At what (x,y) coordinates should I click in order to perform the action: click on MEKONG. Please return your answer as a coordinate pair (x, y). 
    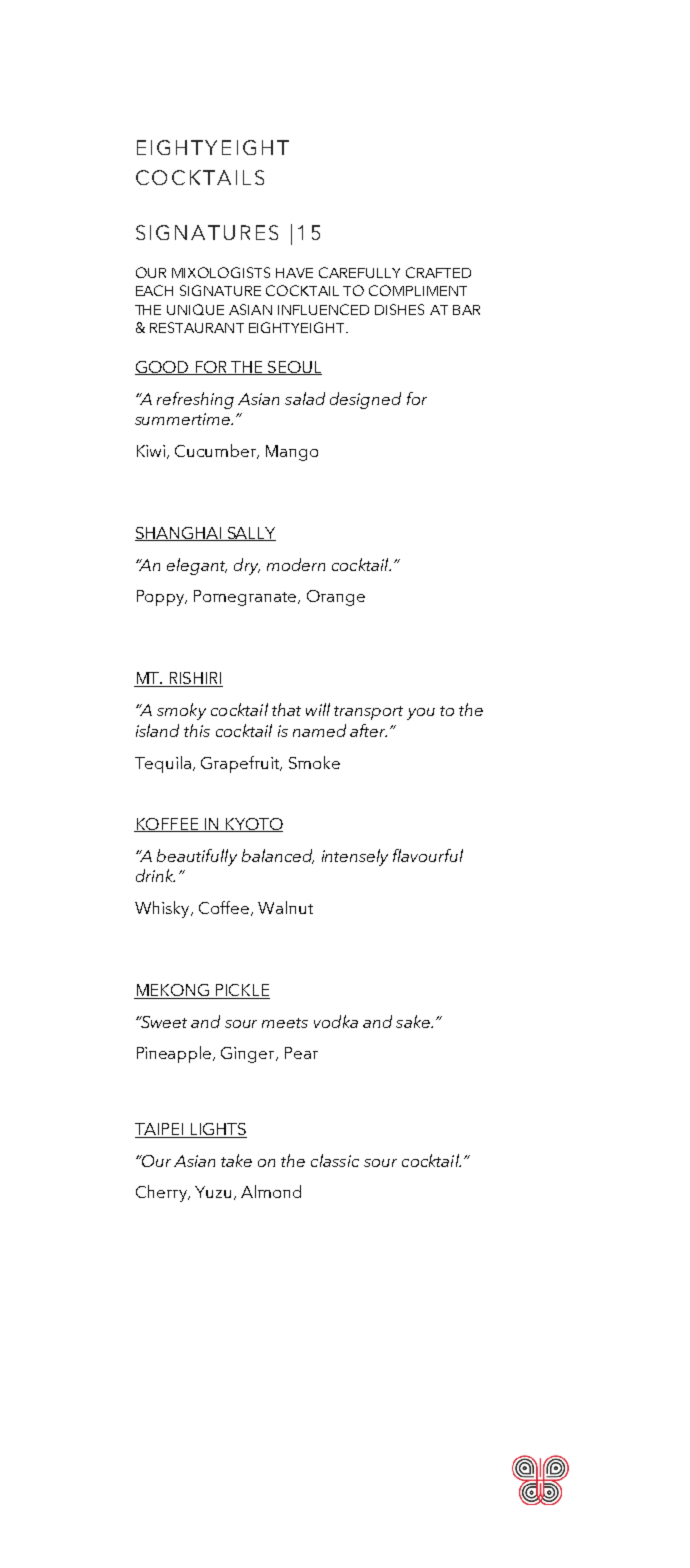
    Looking at the image, I should click on (173, 991).
